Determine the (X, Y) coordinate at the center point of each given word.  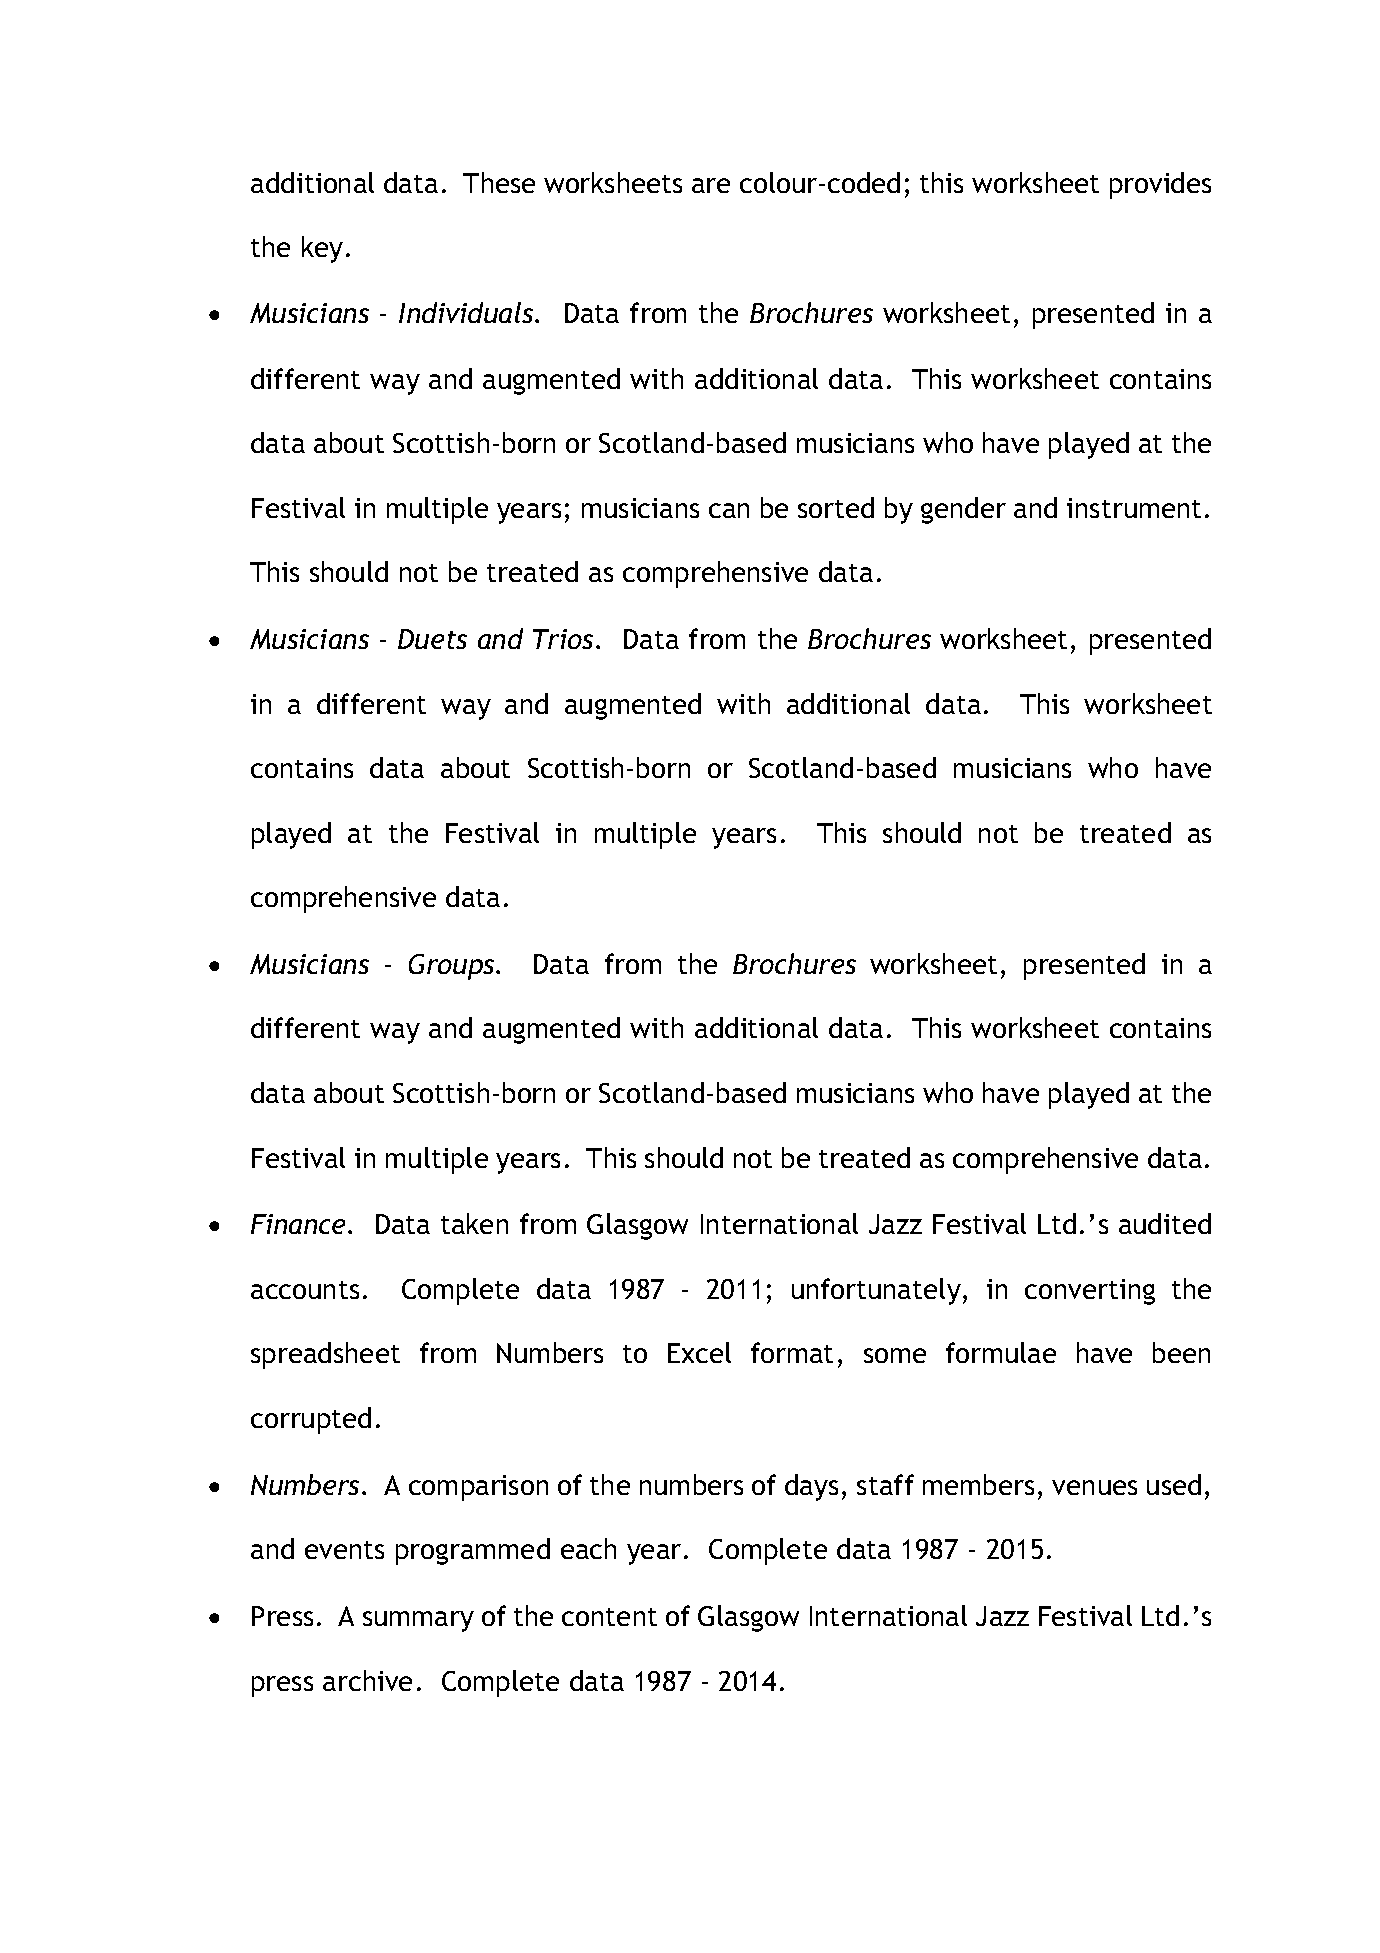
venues (1094, 1487)
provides (1160, 185)
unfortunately (876, 1291)
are (711, 185)
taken (474, 1223)
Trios (565, 639)
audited (1165, 1223)
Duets (432, 639)
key (322, 249)
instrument (1134, 508)
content (609, 1617)
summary (418, 1621)
